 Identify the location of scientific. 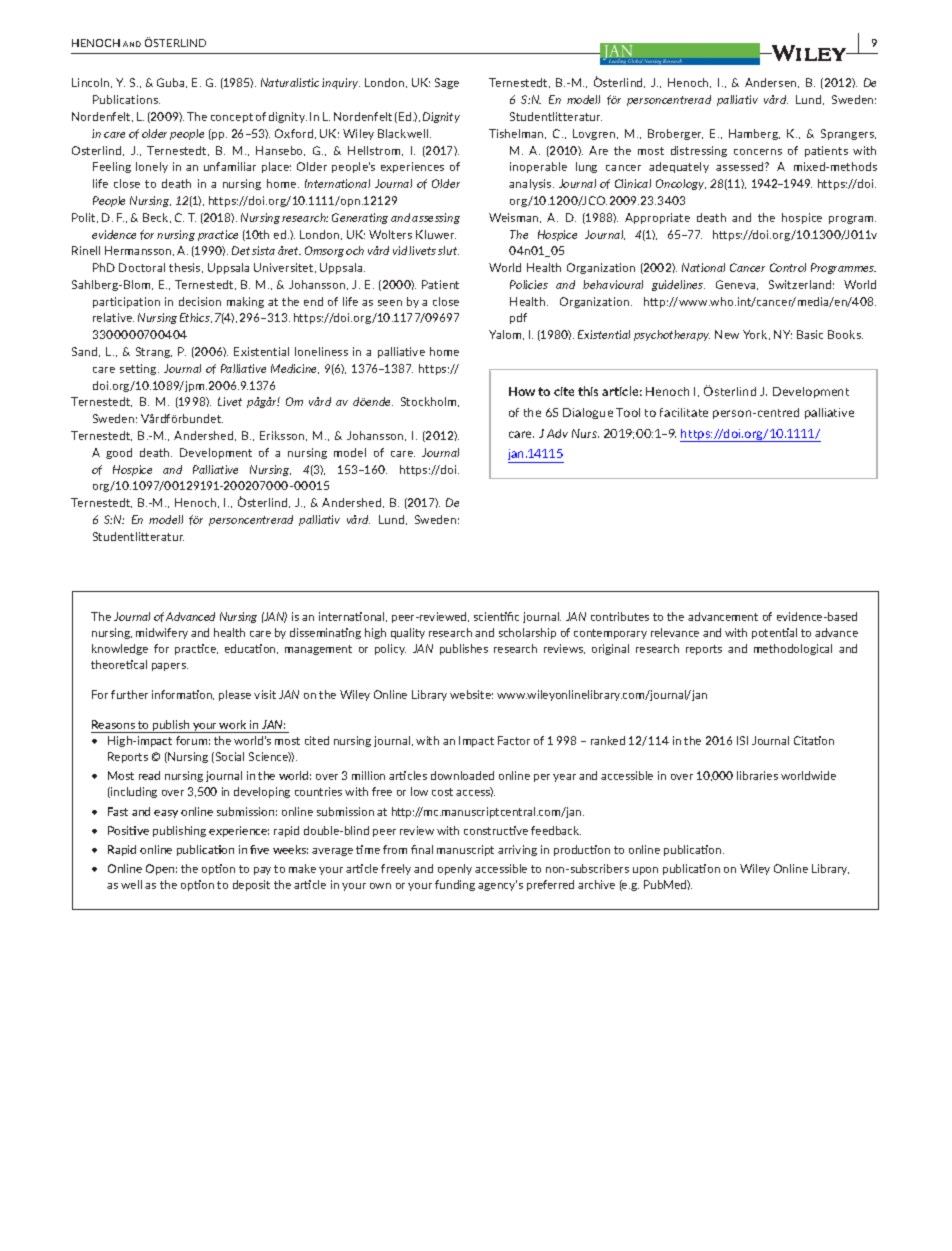
(496, 616).
